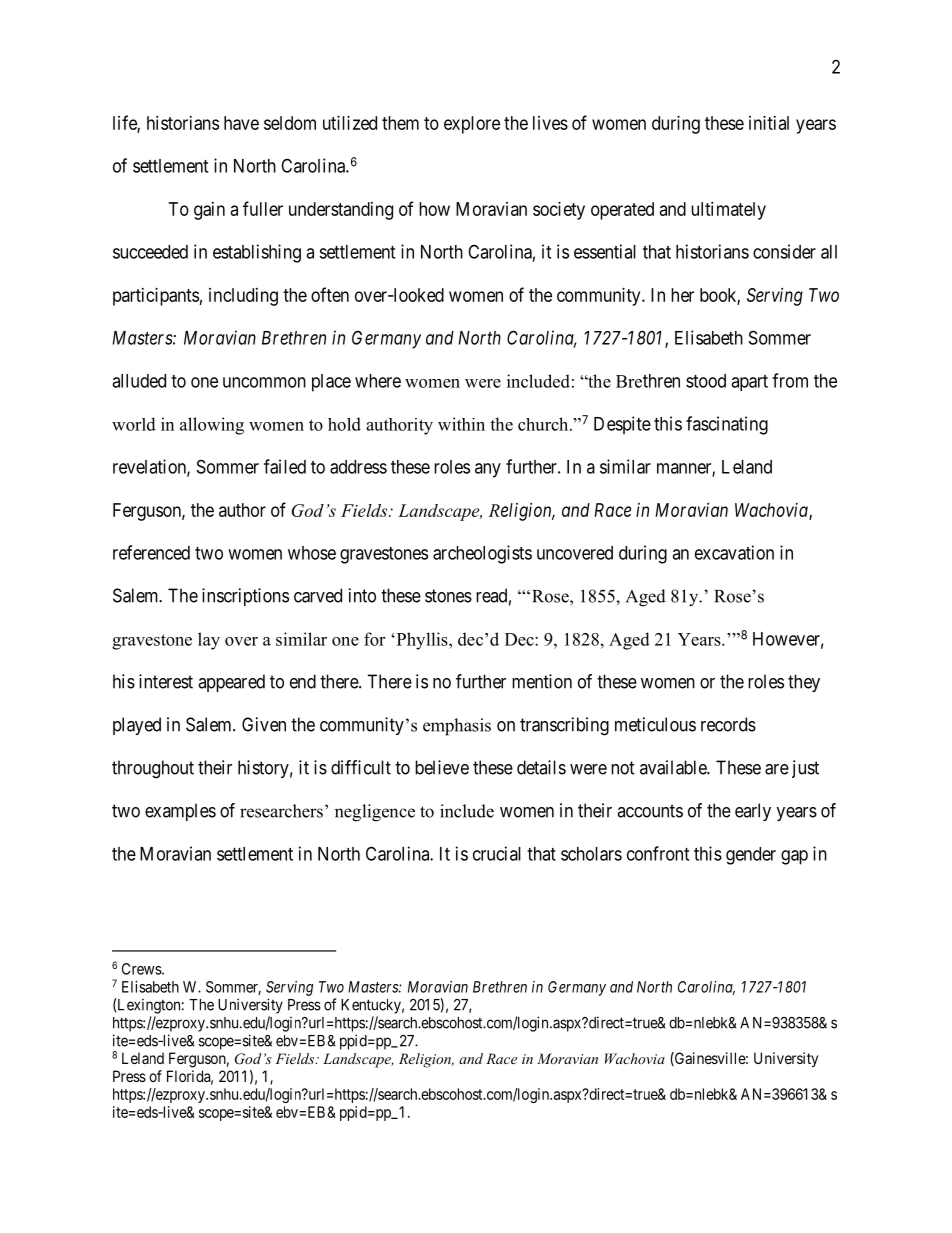 The width and height of the screenshot is (952, 1233). Describe the element at coordinates (472, 125) in the screenshot. I see `explore` at that location.
